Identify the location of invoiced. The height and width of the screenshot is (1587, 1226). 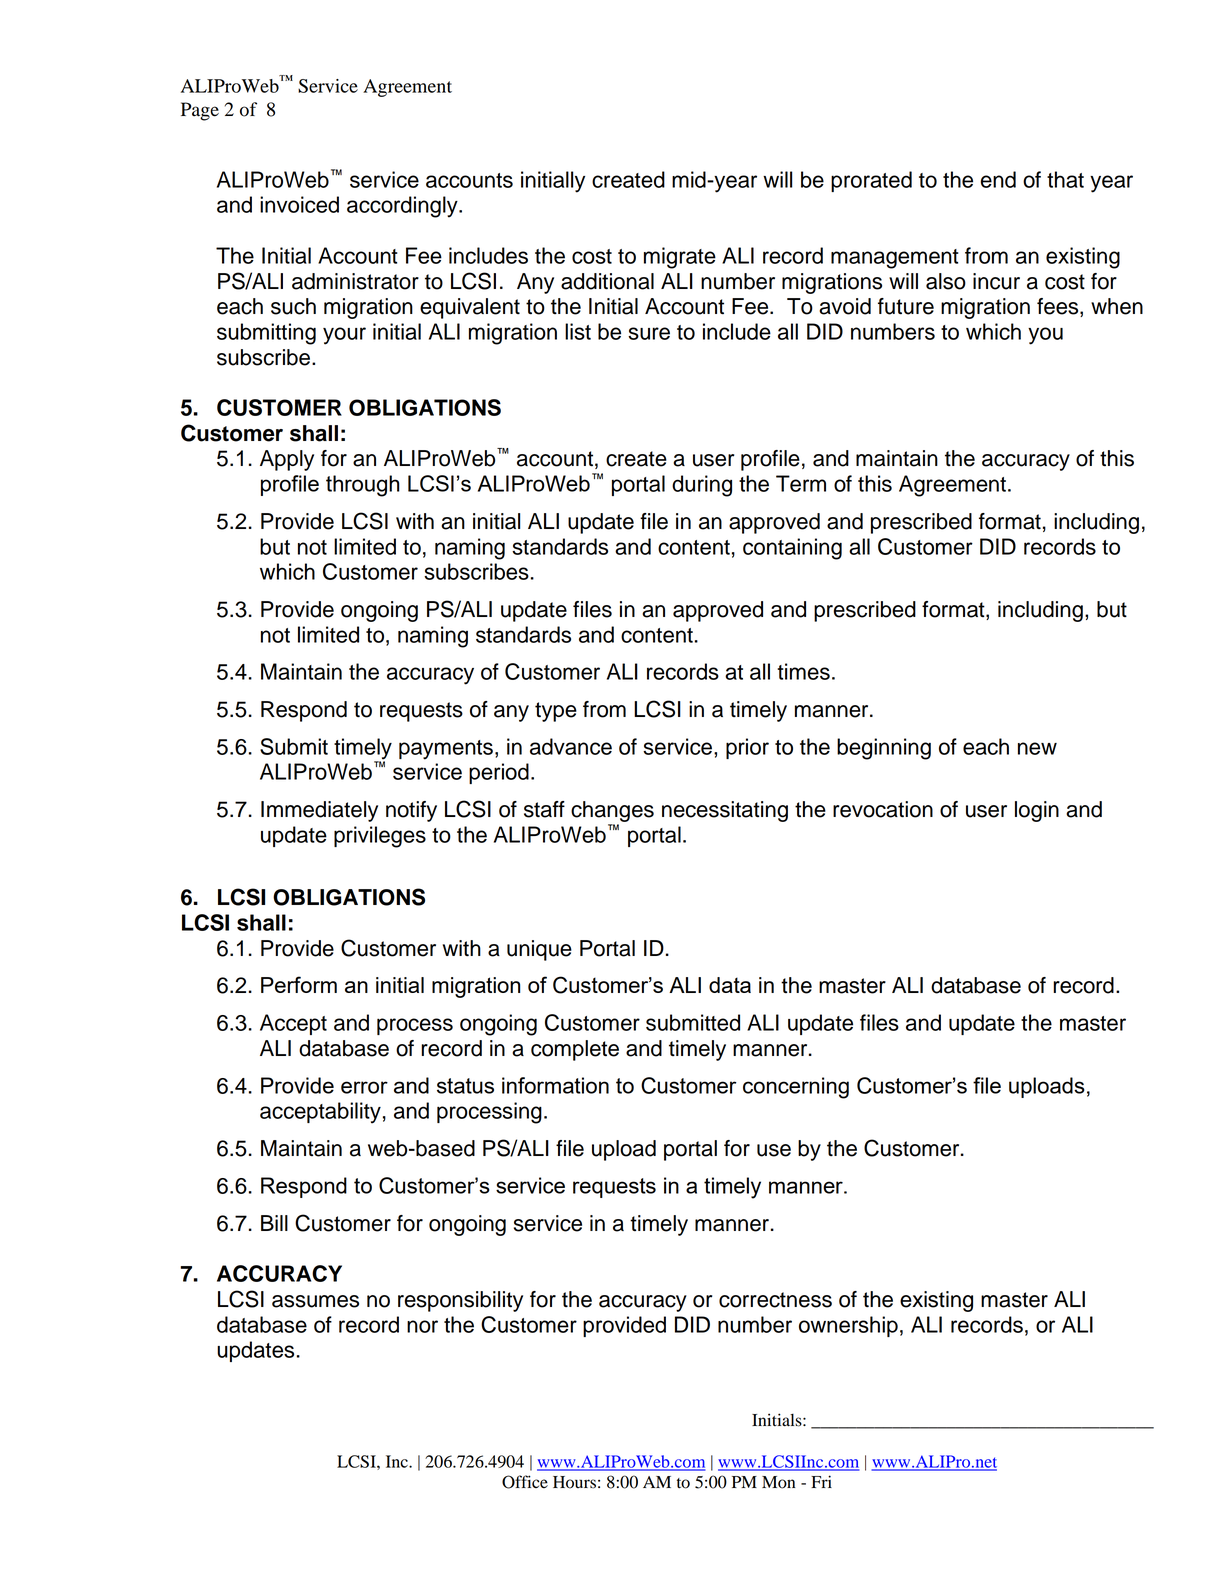
(299, 204).
